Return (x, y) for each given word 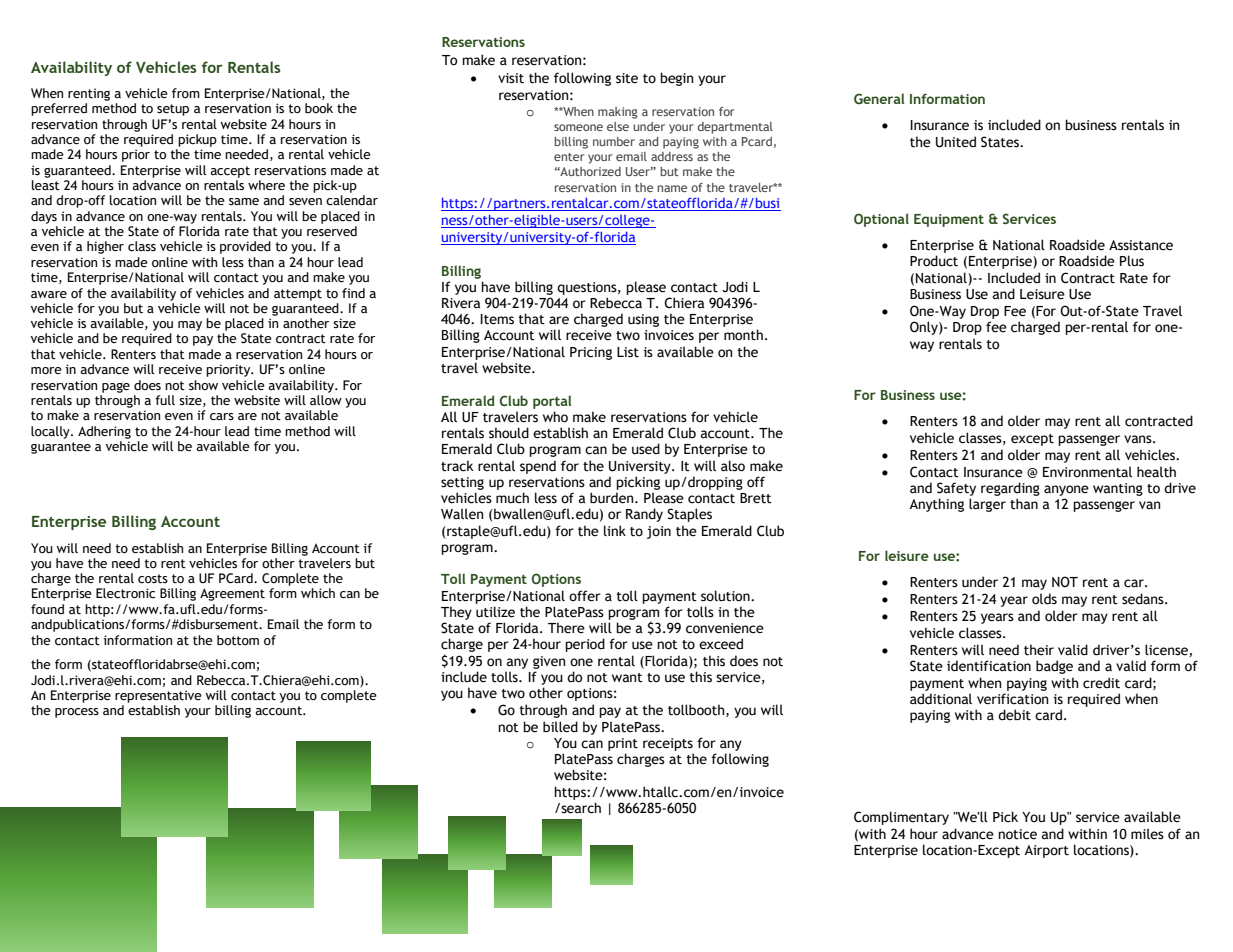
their (1039, 650)
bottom (238, 640)
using (643, 320)
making (618, 113)
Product (934, 261)
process (77, 713)
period (585, 645)
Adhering (104, 432)
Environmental (1087, 472)
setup (173, 110)
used (646, 449)
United (956, 142)
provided (245, 247)
